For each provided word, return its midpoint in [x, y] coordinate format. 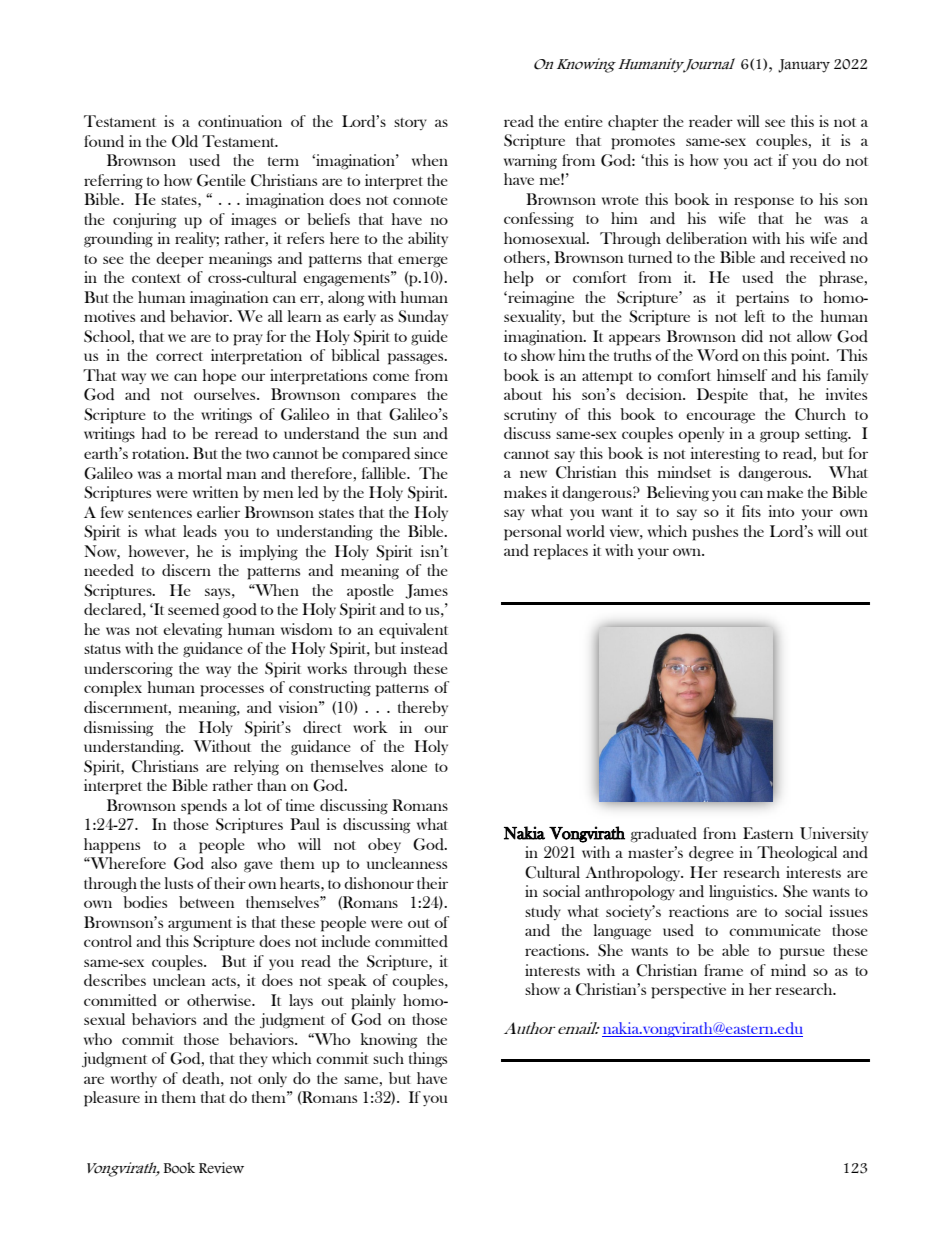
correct [179, 356]
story [410, 124]
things [428, 1060]
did [752, 336]
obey [384, 845]
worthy [134, 1079]
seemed [193, 609]
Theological [797, 854]
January [804, 66]
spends [204, 807]
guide [429, 338]
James [426, 591]
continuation [240, 121]
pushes [715, 533]
